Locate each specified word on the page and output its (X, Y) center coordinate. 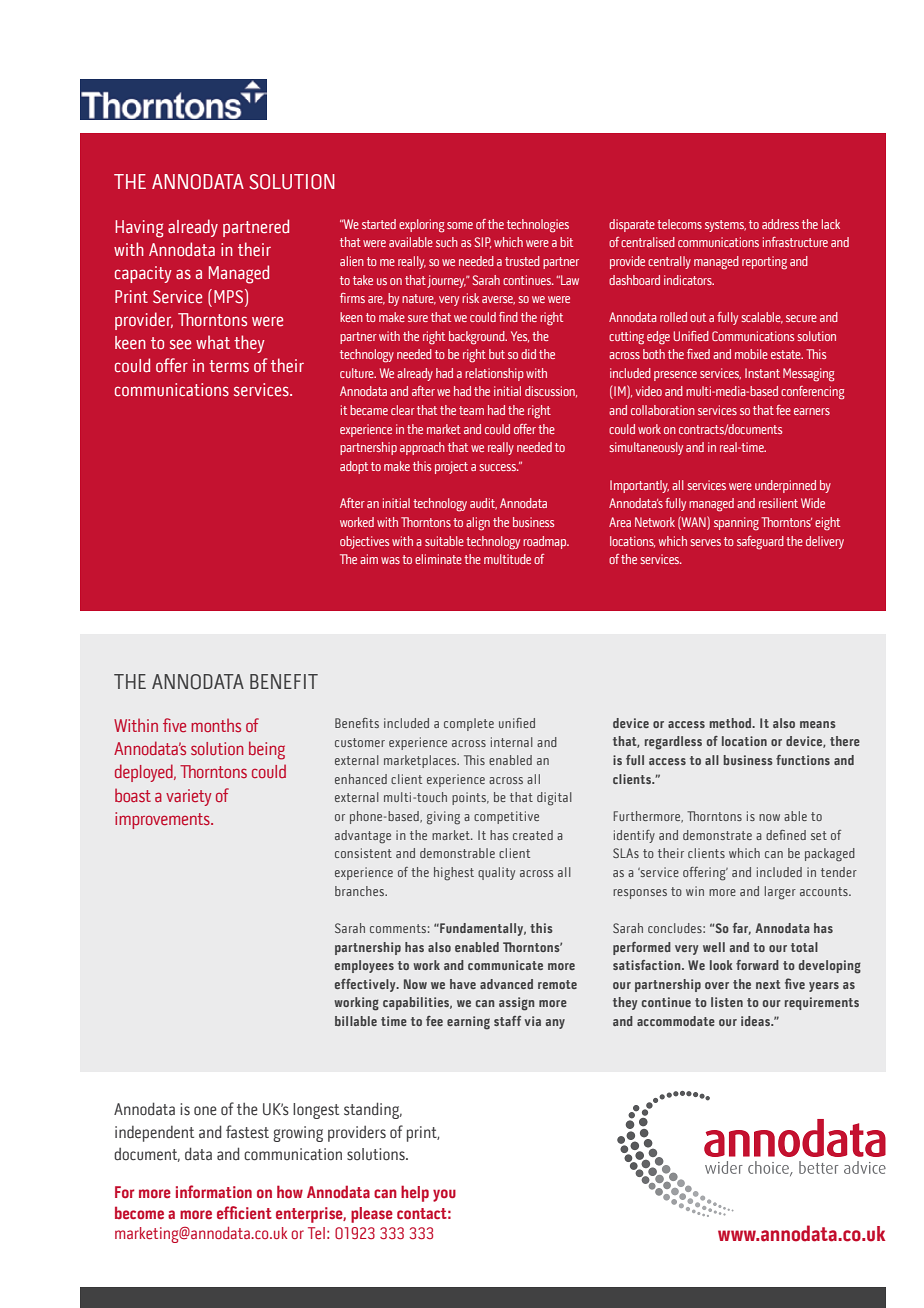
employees (364, 966)
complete (469, 724)
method (732, 723)
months (216, 725)
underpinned (785, 486)
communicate (505, 965)
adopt (354, 467)
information (214, 1191)
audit (483, 504)
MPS (230, 296)
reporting (764, 263)
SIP (482, 243)
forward (757, 965)
